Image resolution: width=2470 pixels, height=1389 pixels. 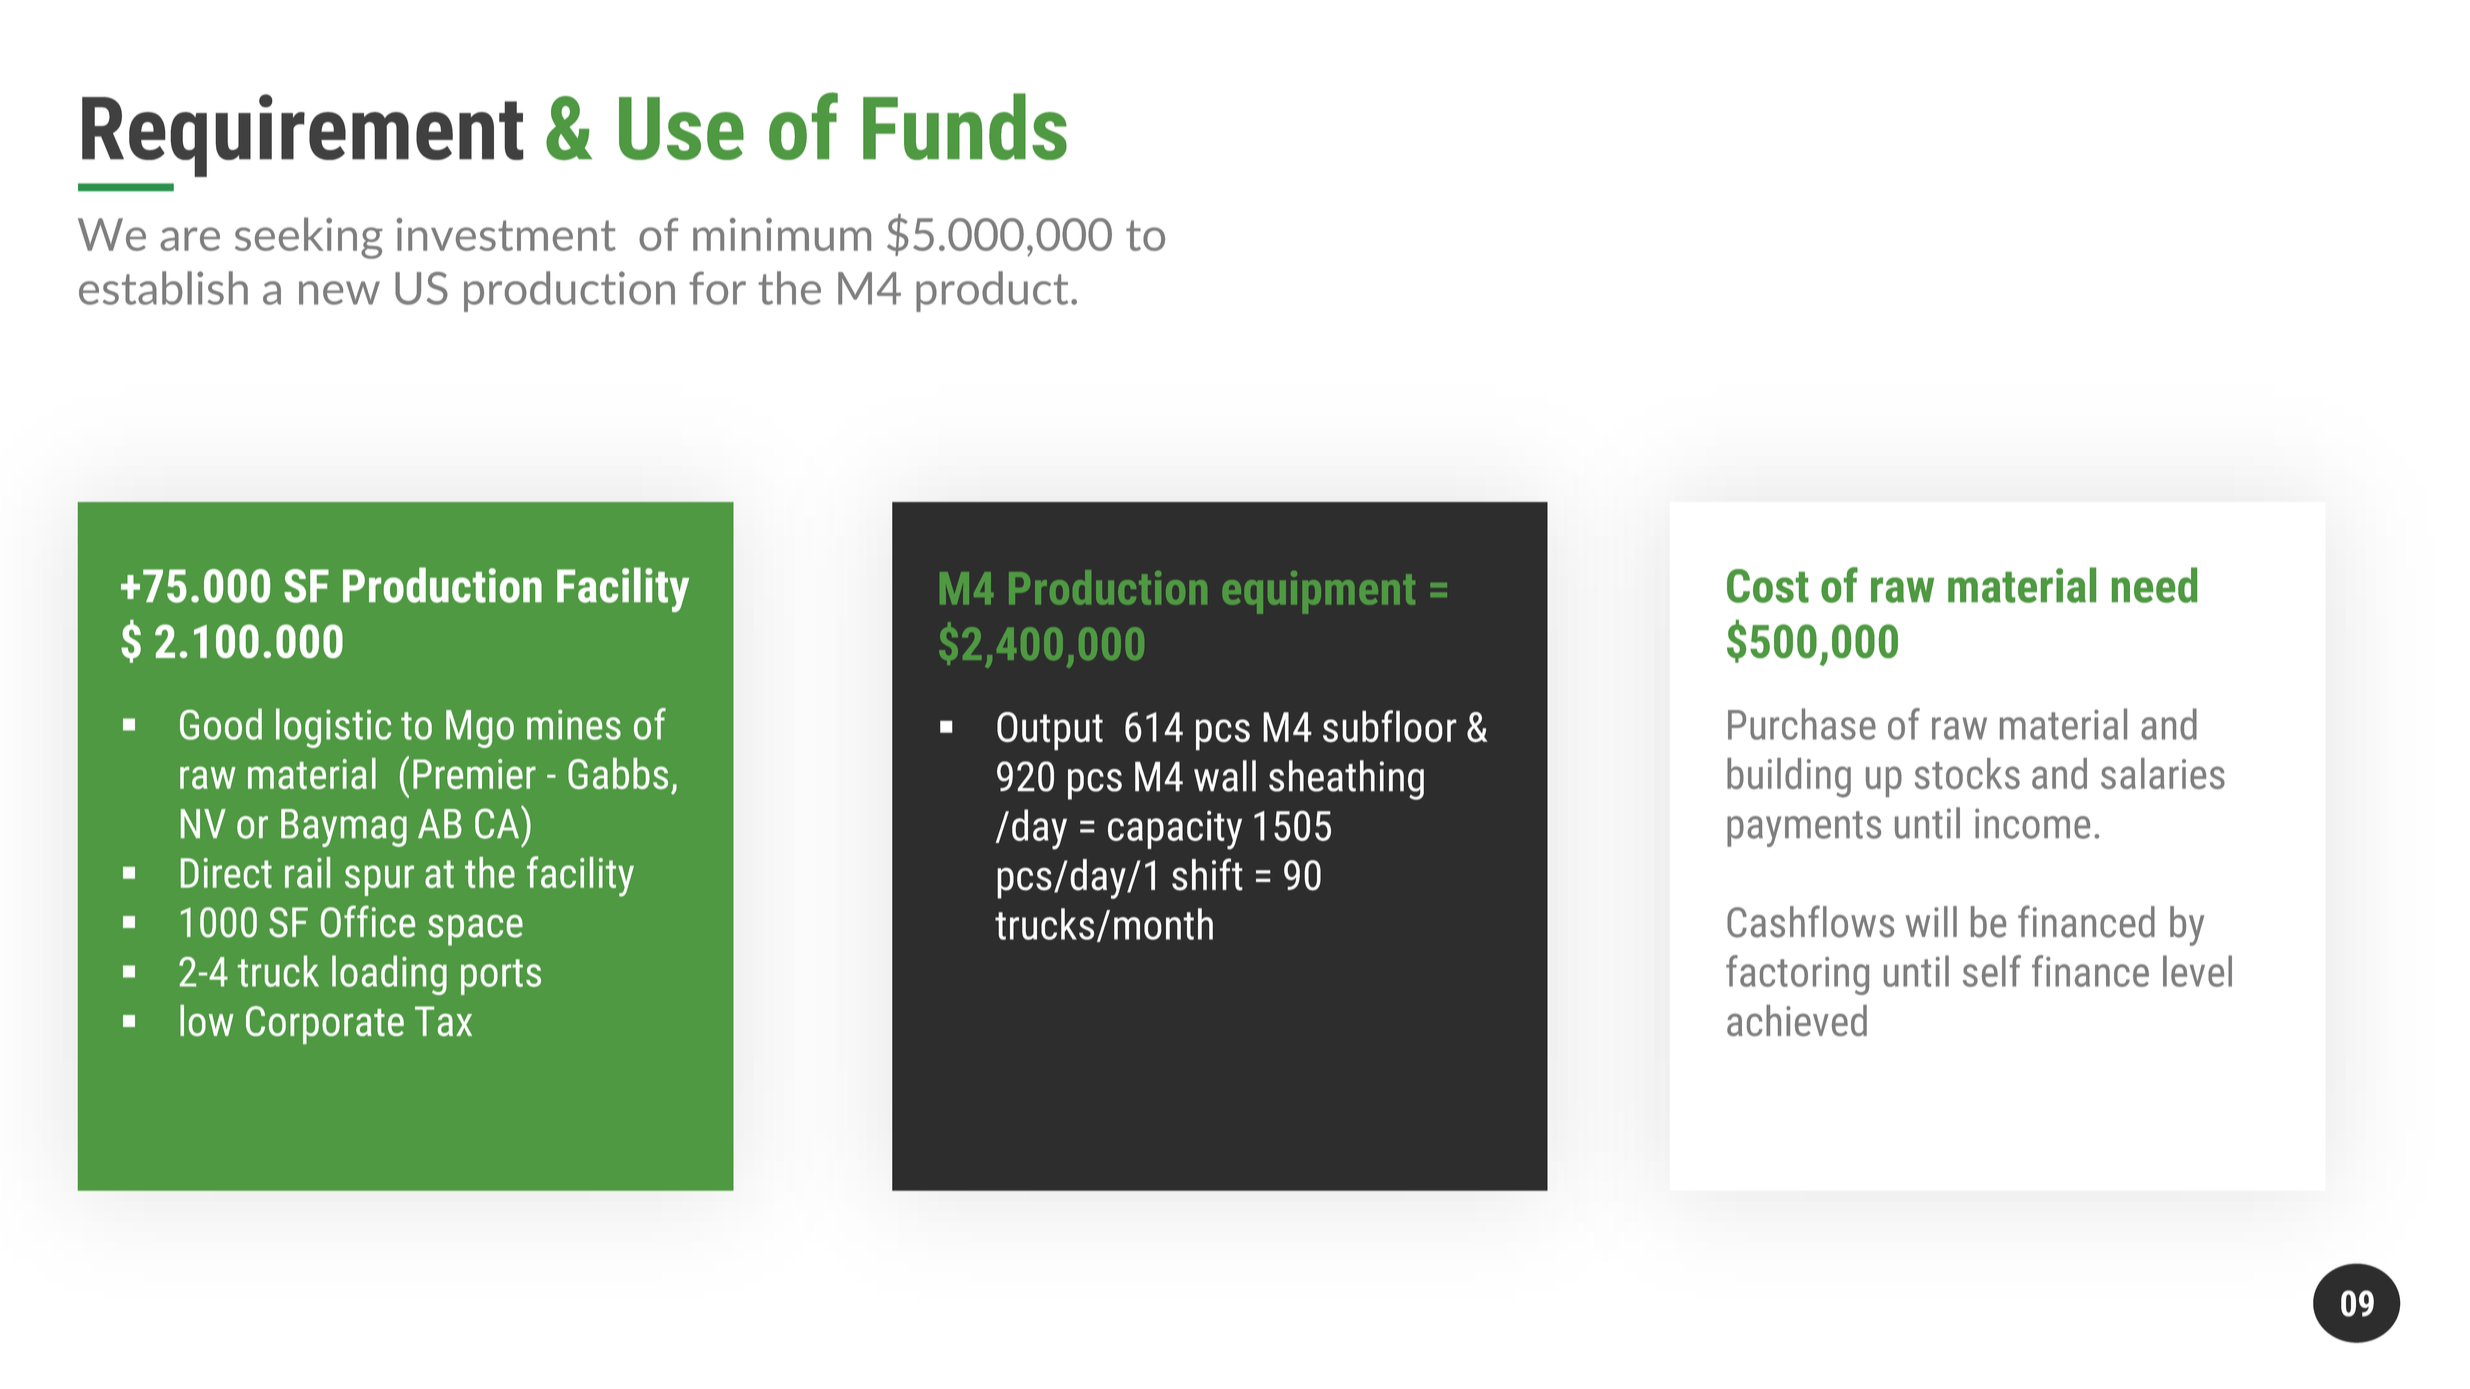 What do you see at coordinates (303, 135) in the document?
I see `Requirement` at bounding box center [303, 135].
